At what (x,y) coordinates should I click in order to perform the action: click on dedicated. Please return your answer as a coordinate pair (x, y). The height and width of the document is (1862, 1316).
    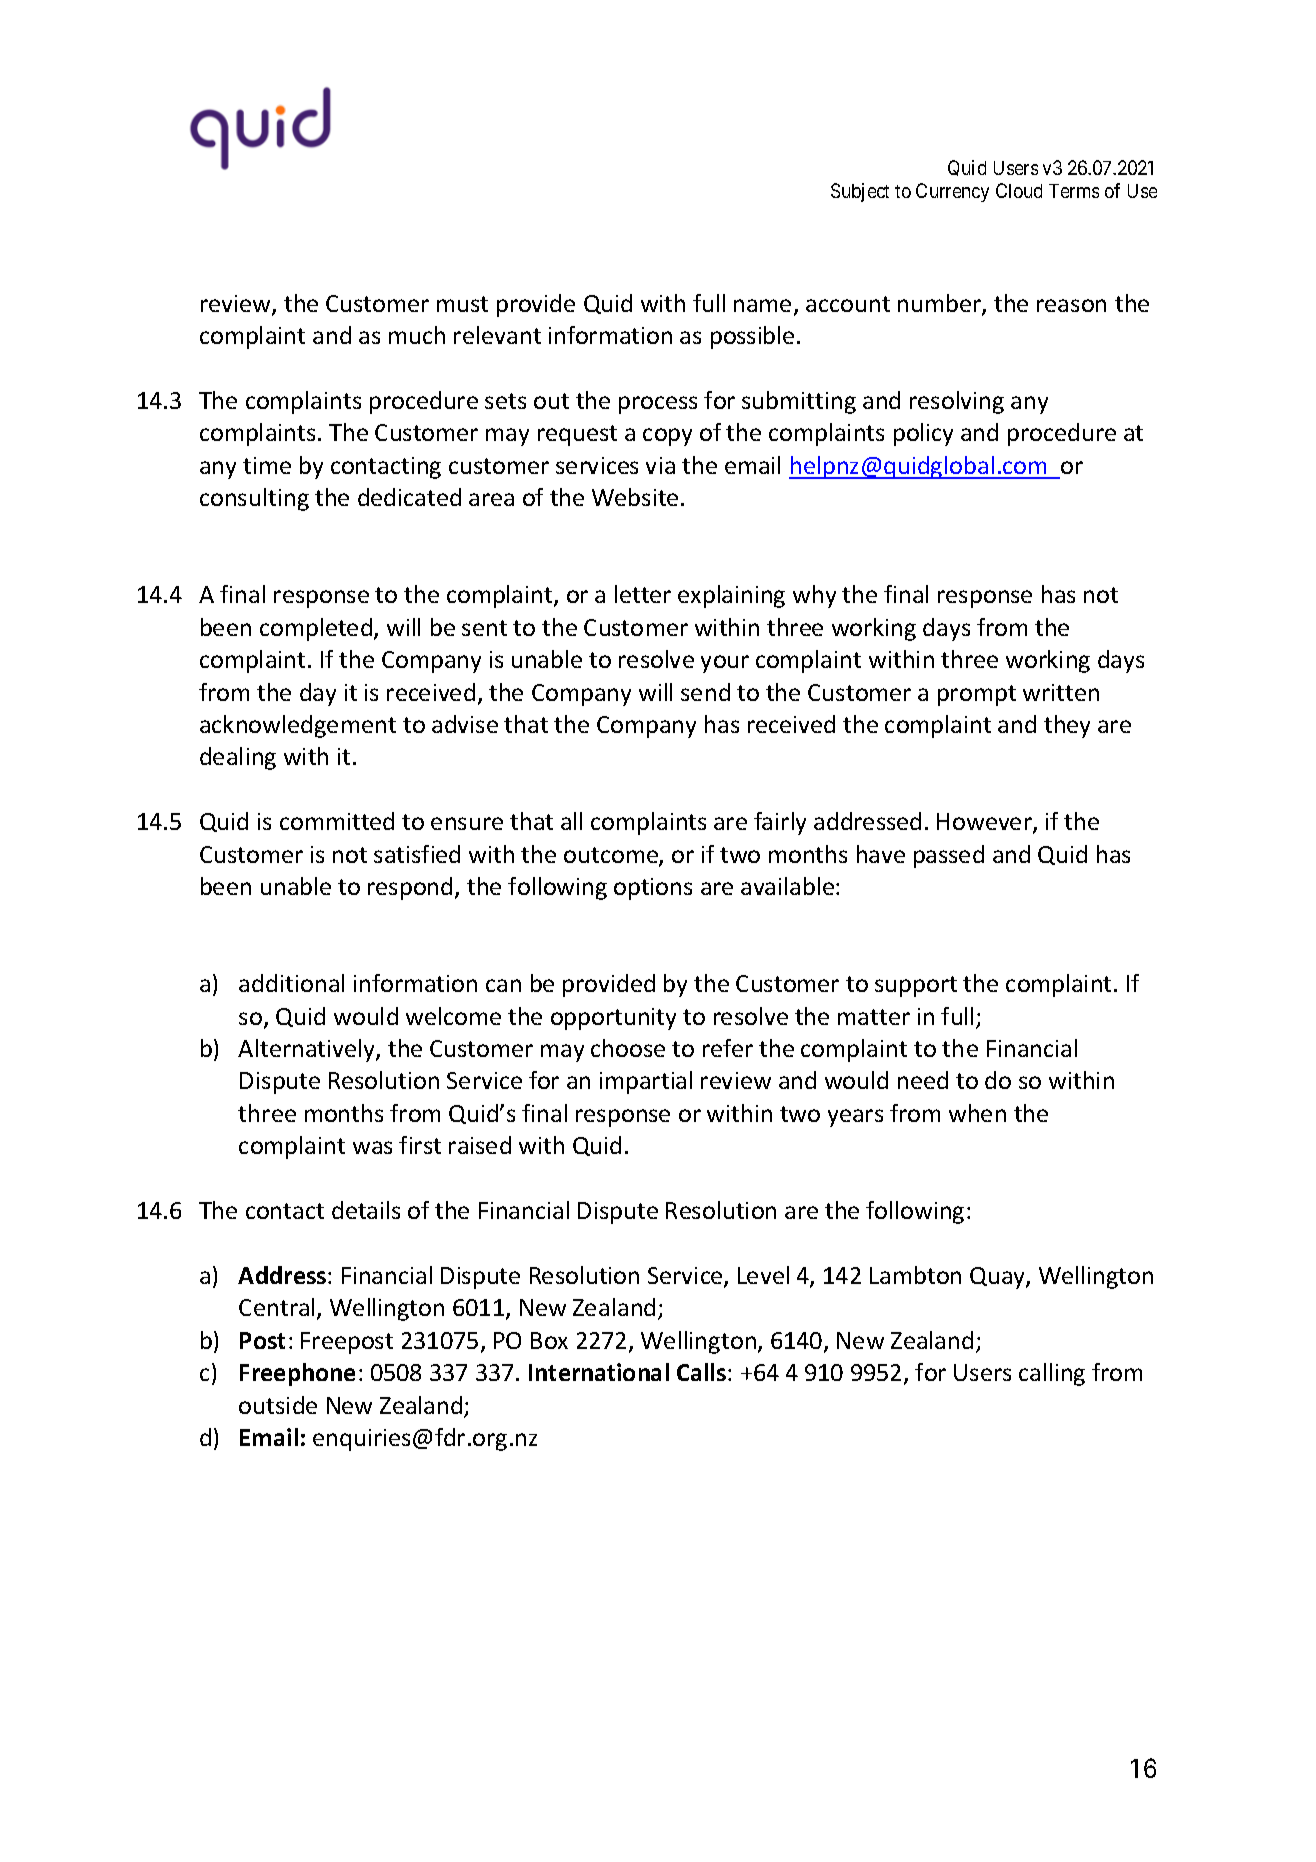
    Looking at the image, I should click on (409, 497).
